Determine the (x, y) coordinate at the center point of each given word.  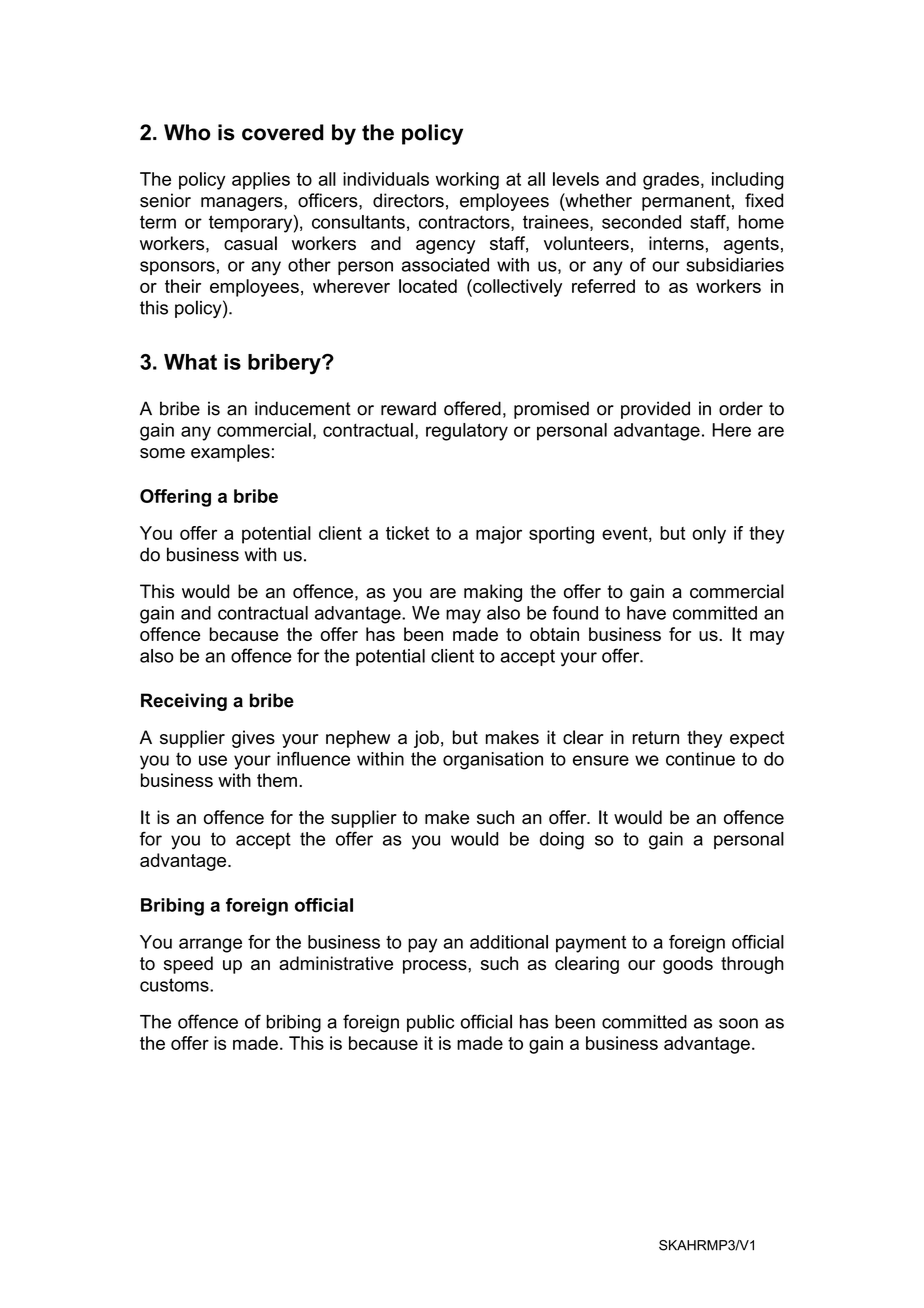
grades (672, 181)
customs (175, 985)
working (467, 181)
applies (261, 181)
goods (688, 965)
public (430, 1023)
